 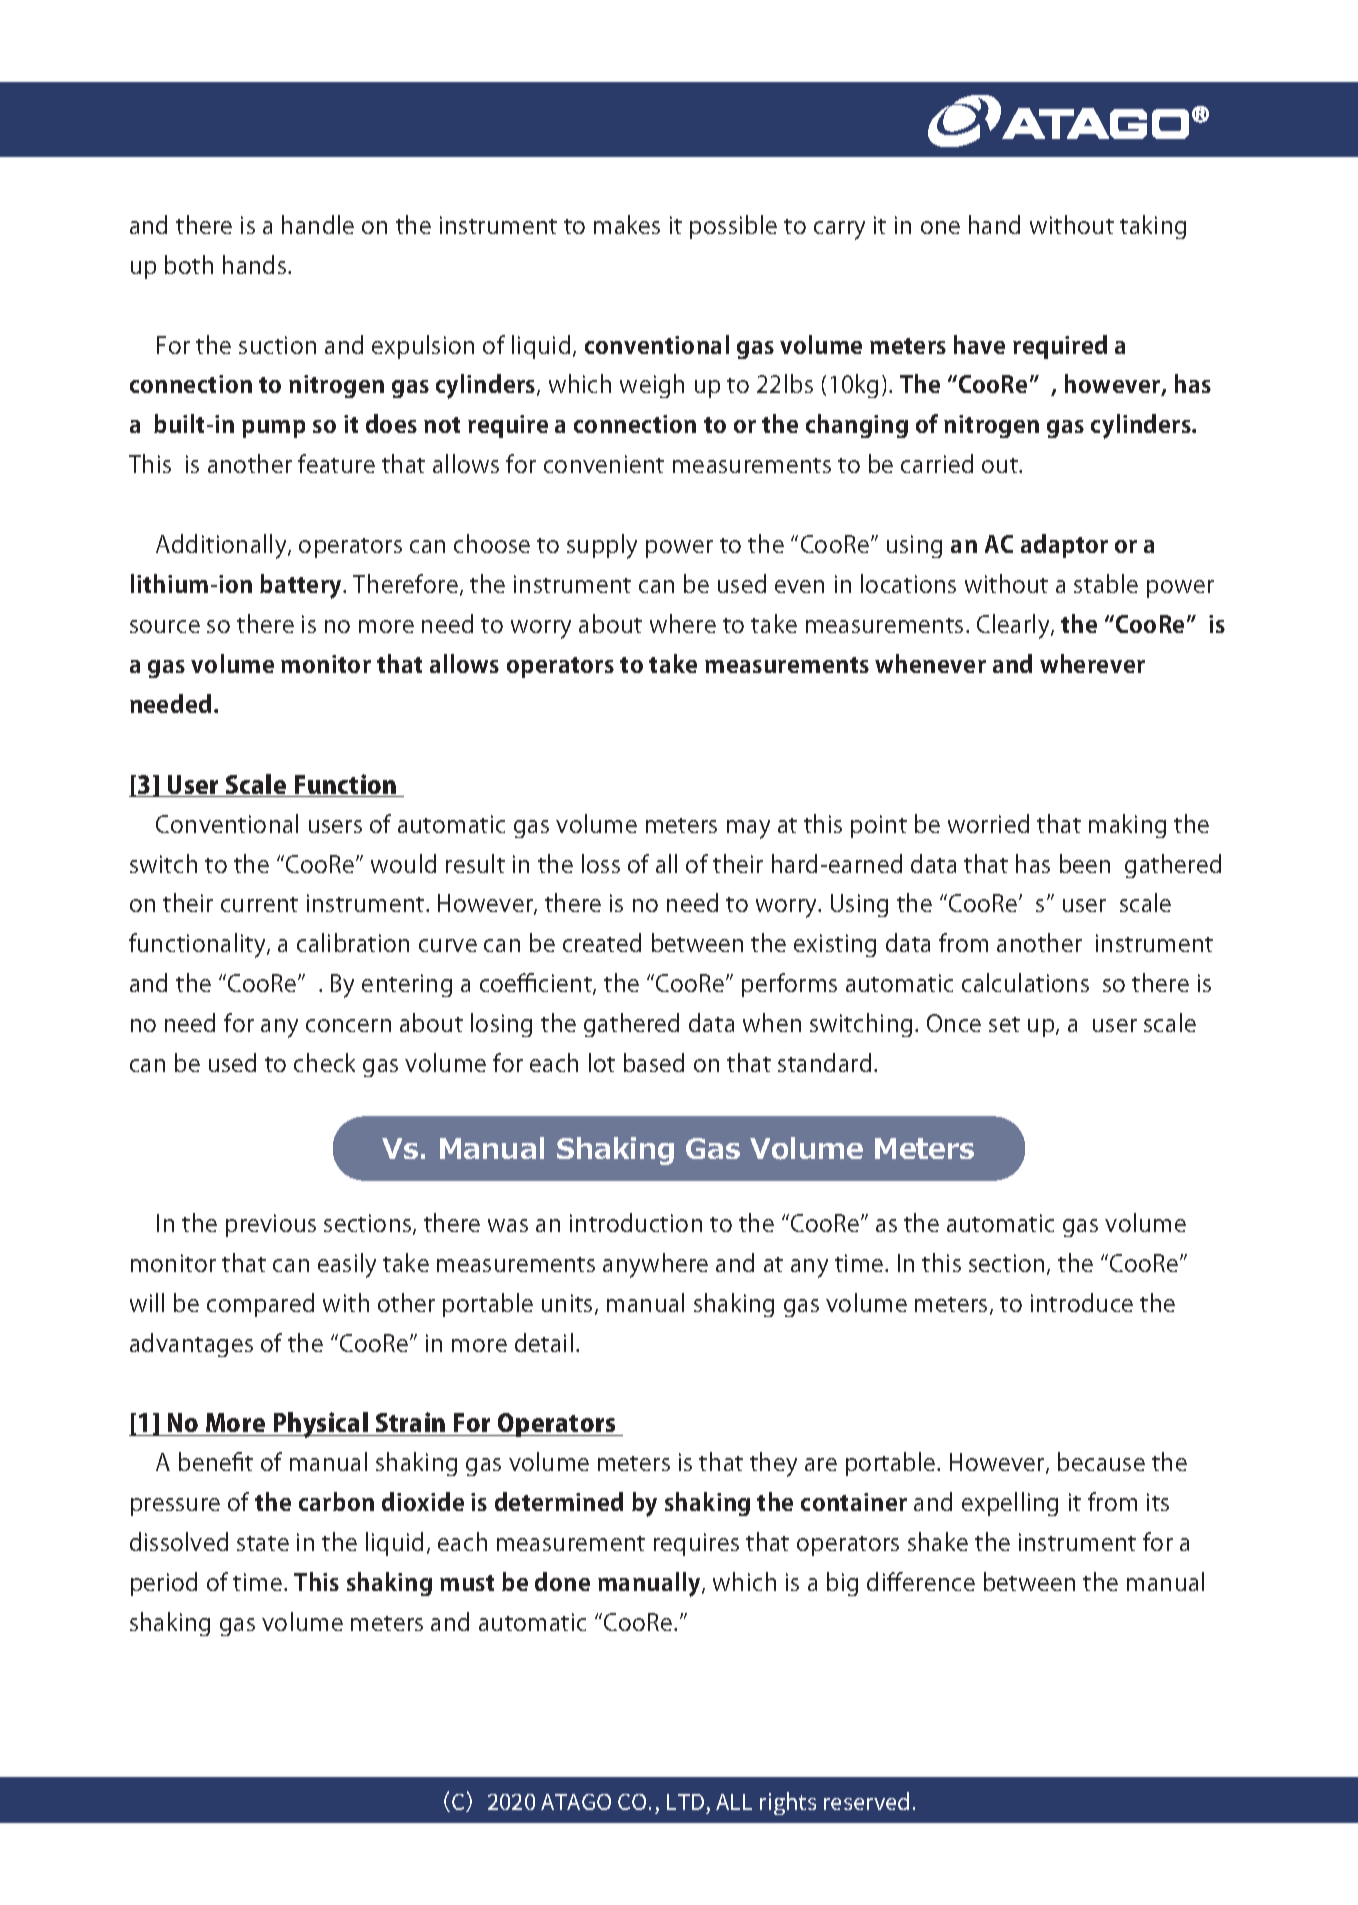 What do you see at coordinates (979, 344) in the screenshot?
I see `have` at bounding box center [979, 344].
